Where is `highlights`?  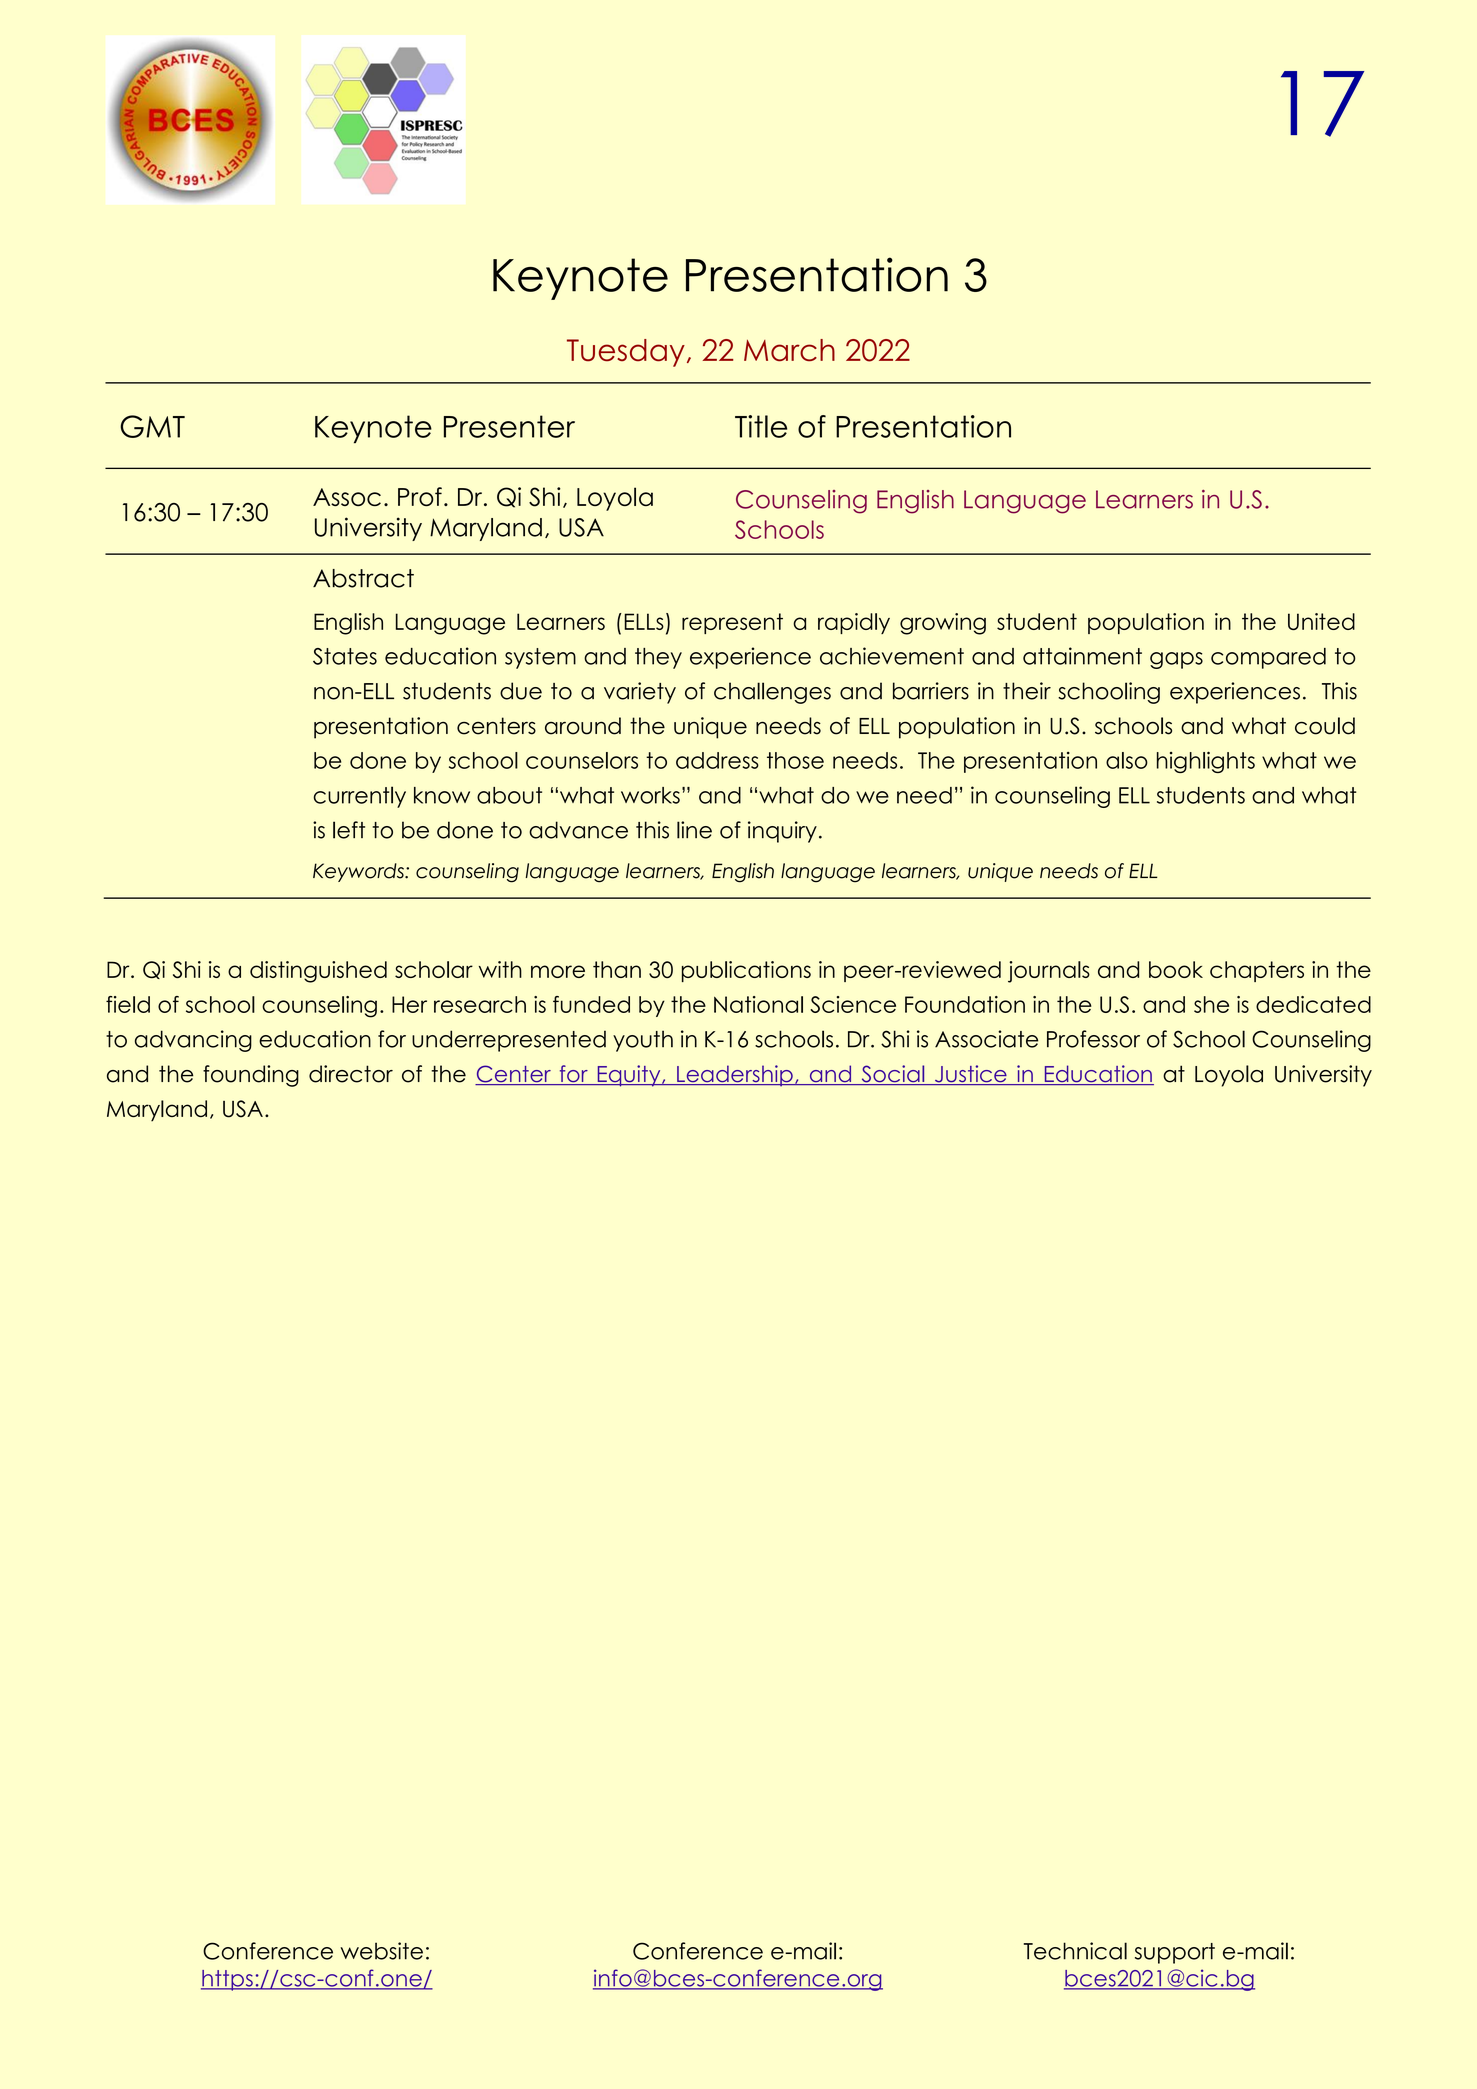
highlights is located at coordinates (1206, 762).
